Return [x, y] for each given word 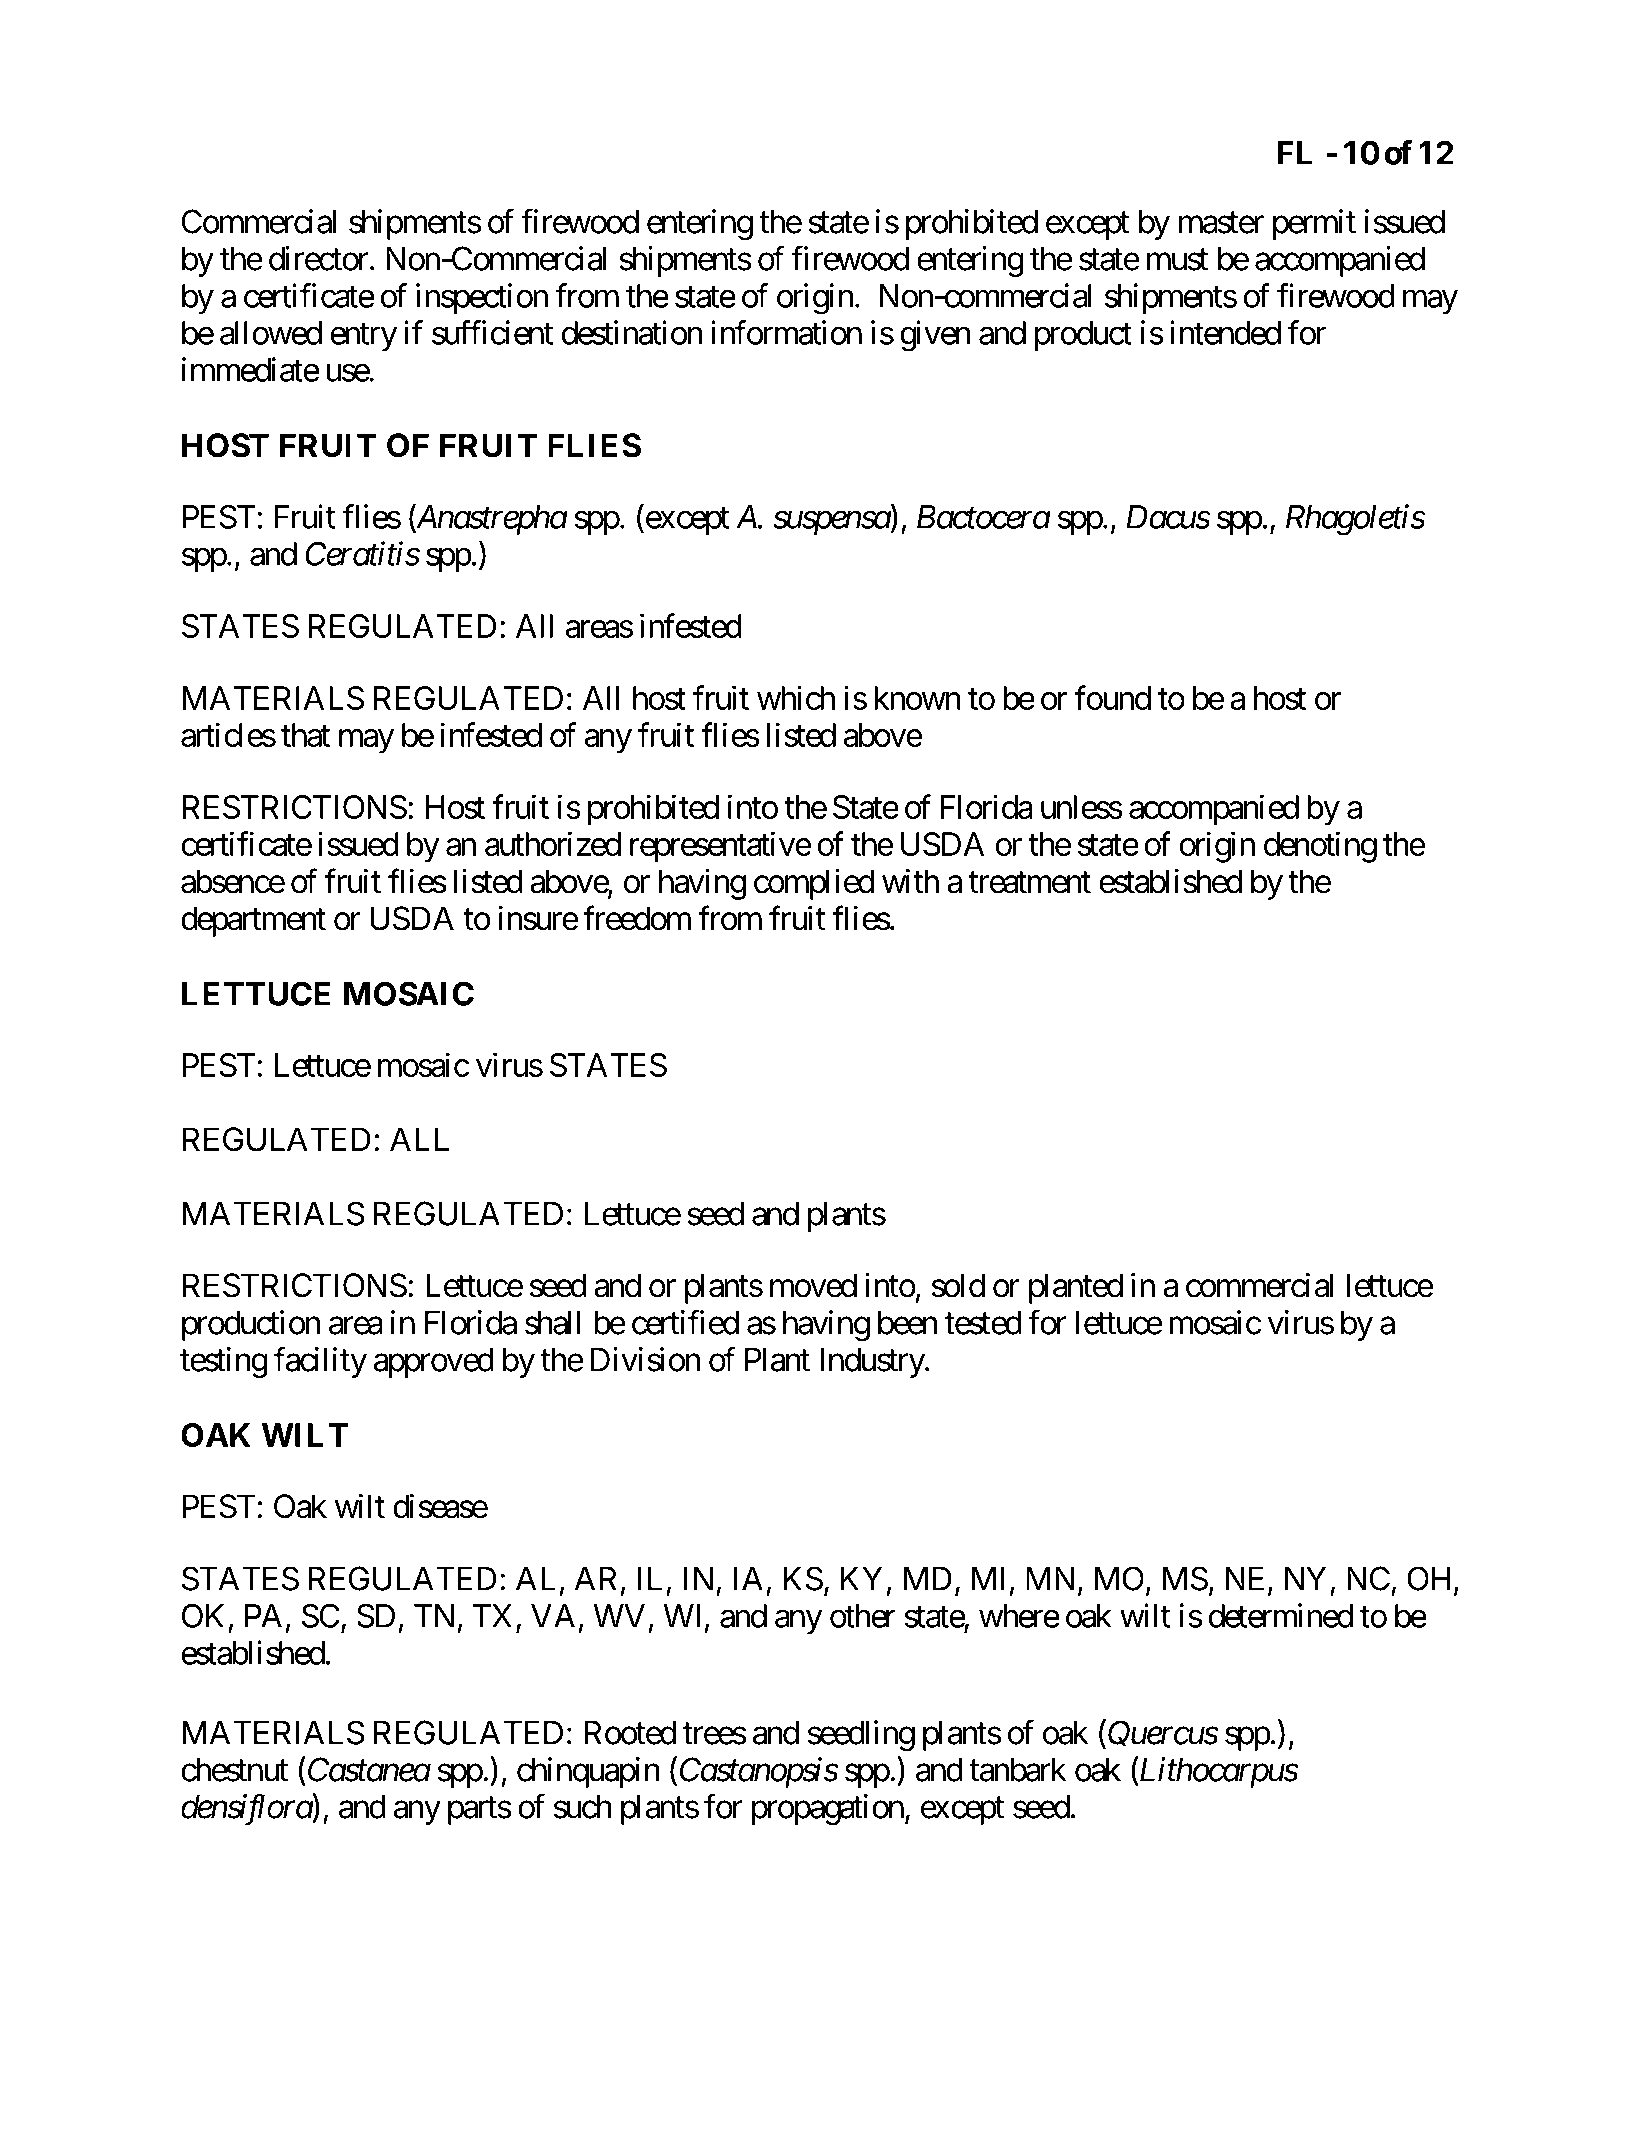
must [1178, 260]
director [319, 258]
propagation [828, 1809]
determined [1281, 1615]
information [786, 332]
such [583, 1806]
